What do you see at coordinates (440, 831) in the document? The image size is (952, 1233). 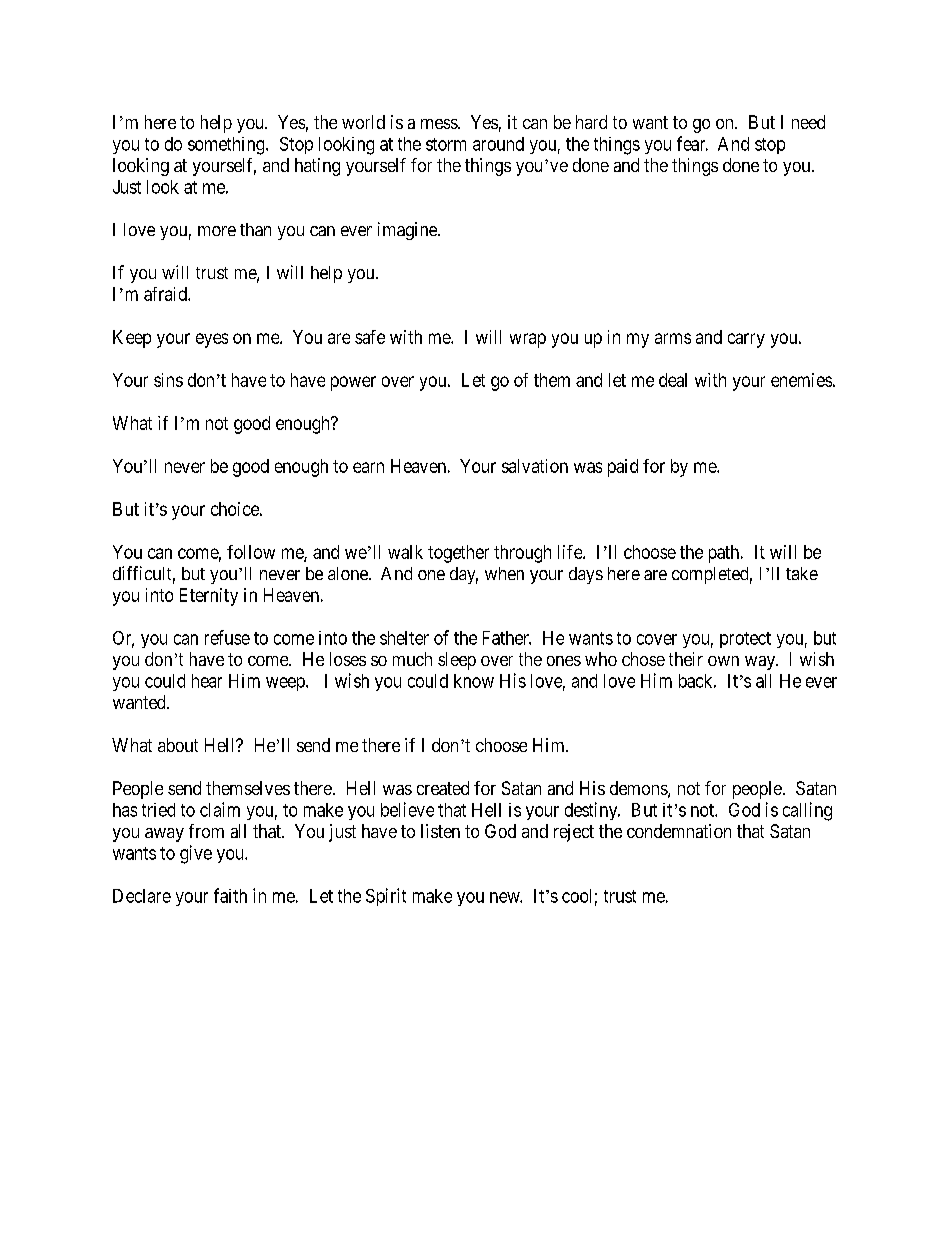 I see `listen` at bounding box center [440, 831].
